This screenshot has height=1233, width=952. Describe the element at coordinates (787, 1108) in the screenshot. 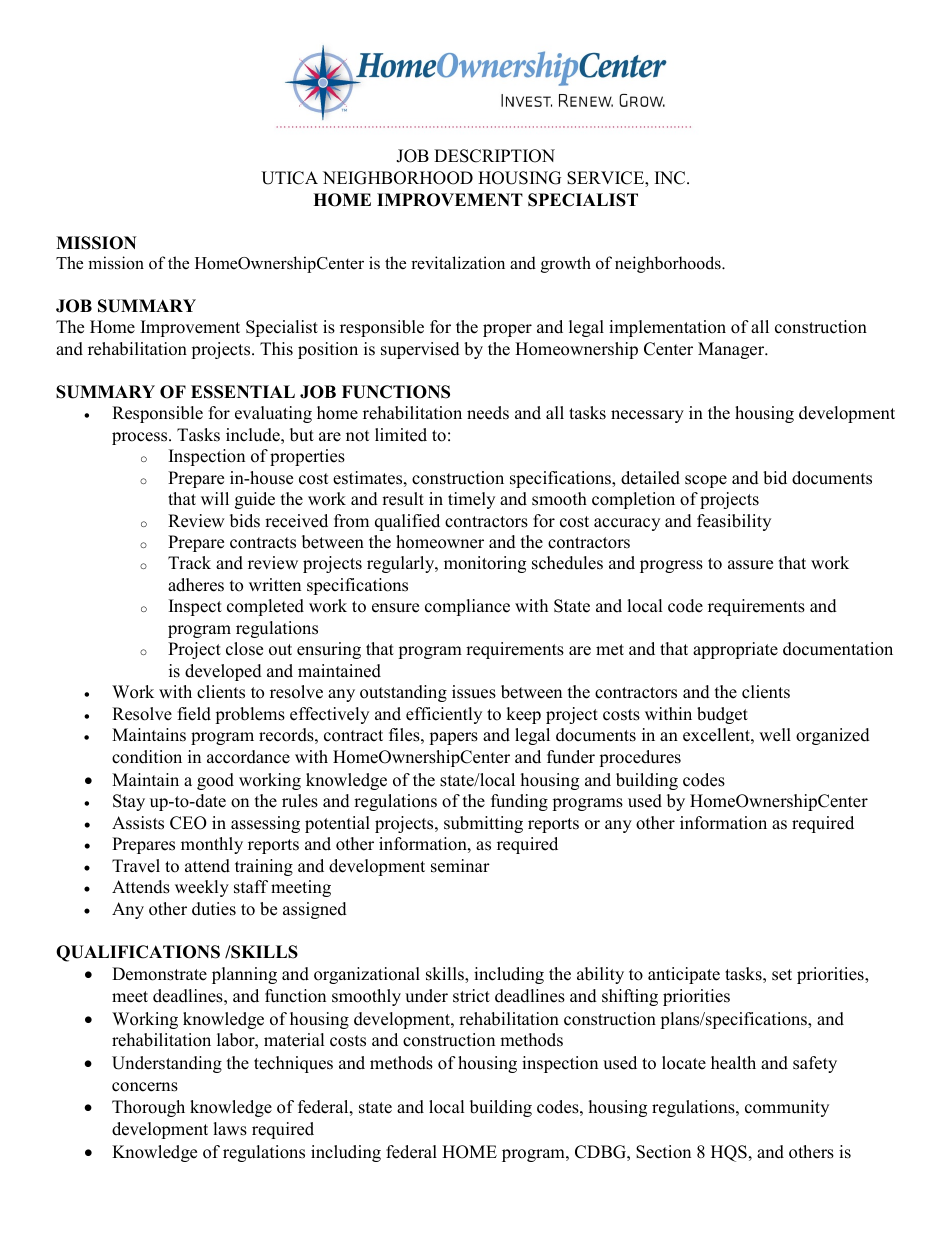

I see `community` at that location.
